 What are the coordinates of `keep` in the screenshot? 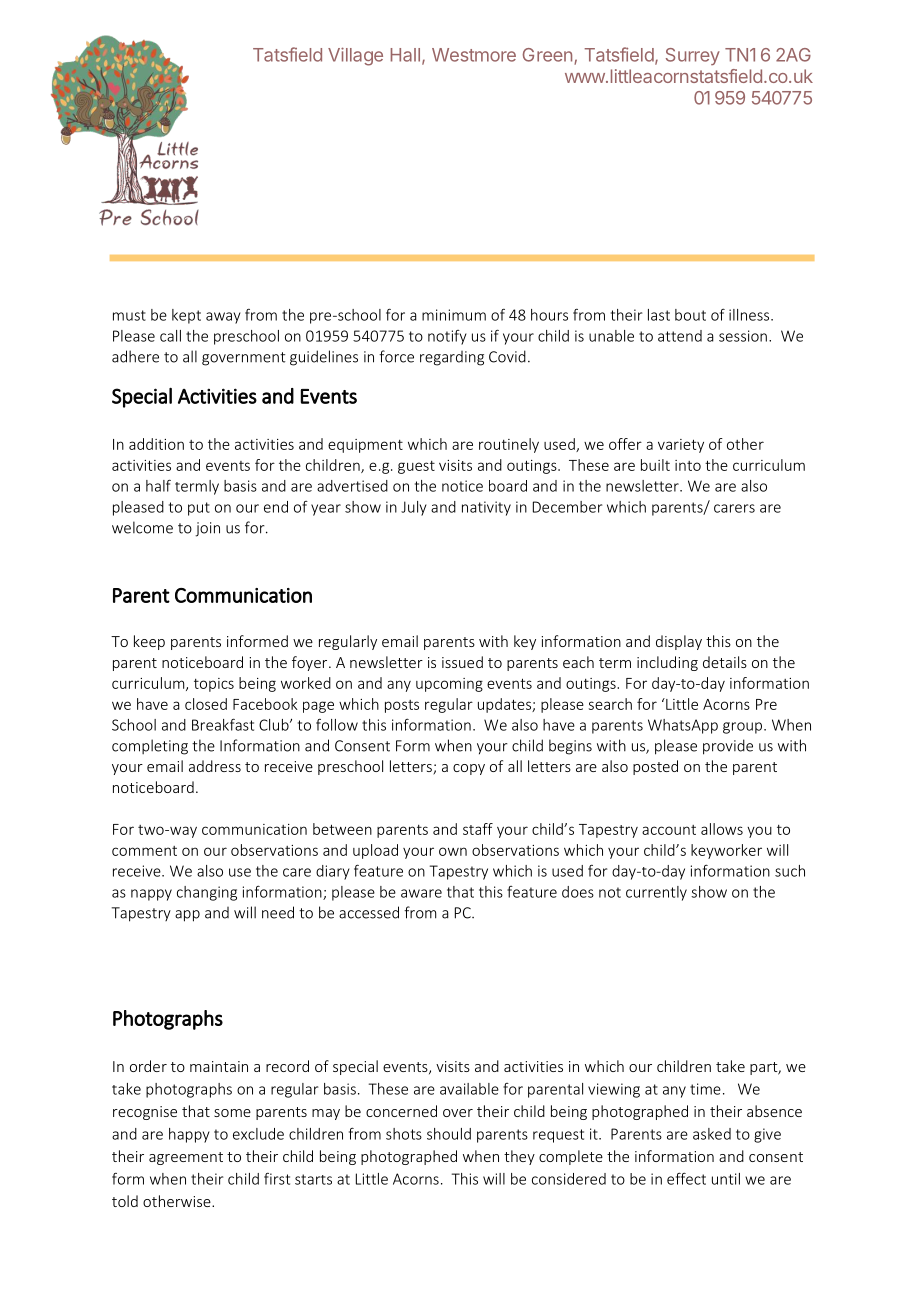 It's located at (149, 642).
